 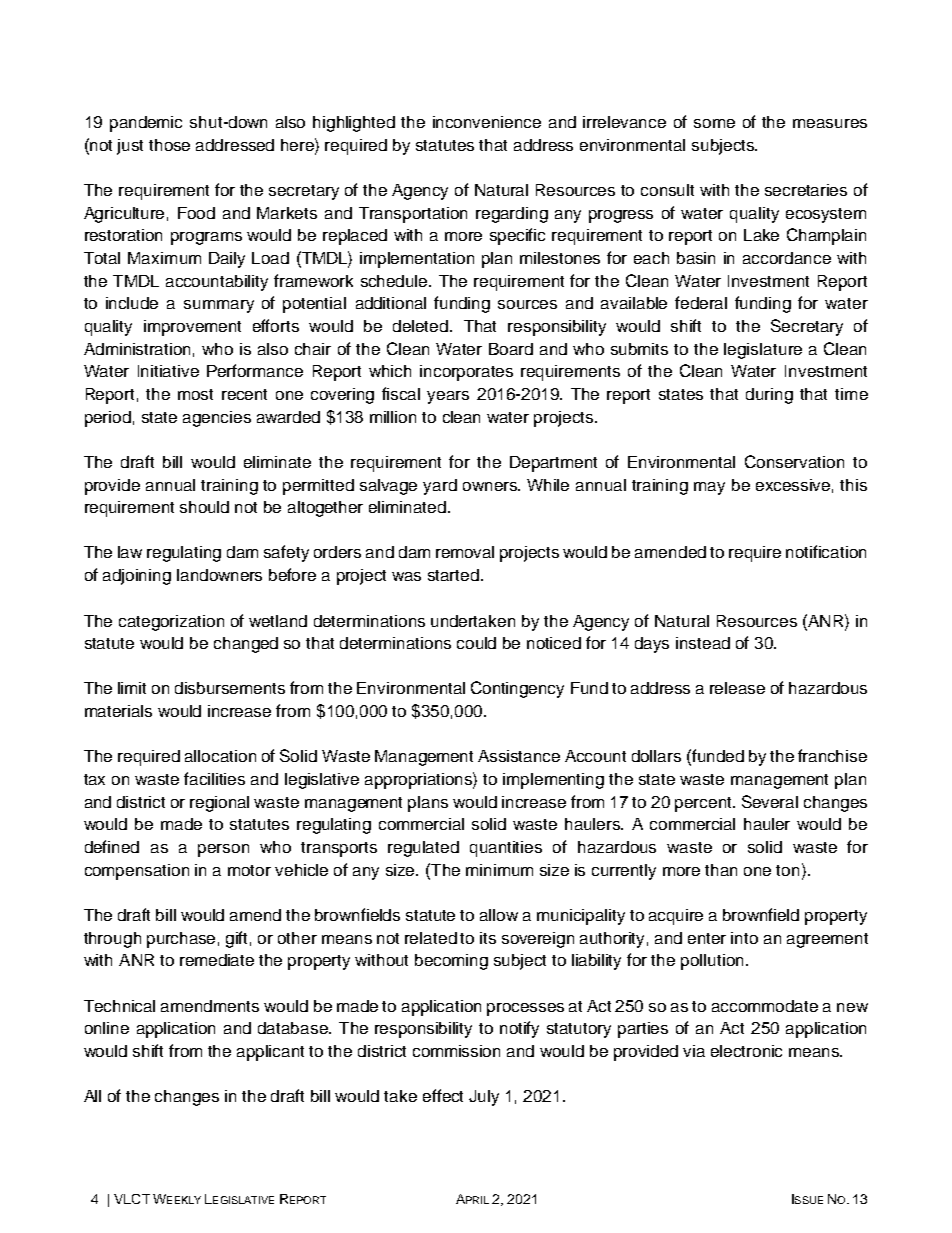 What do you see at coordinates (487, 122) in the page?
I see `inconvenience` at bounding box center [487, 122].
